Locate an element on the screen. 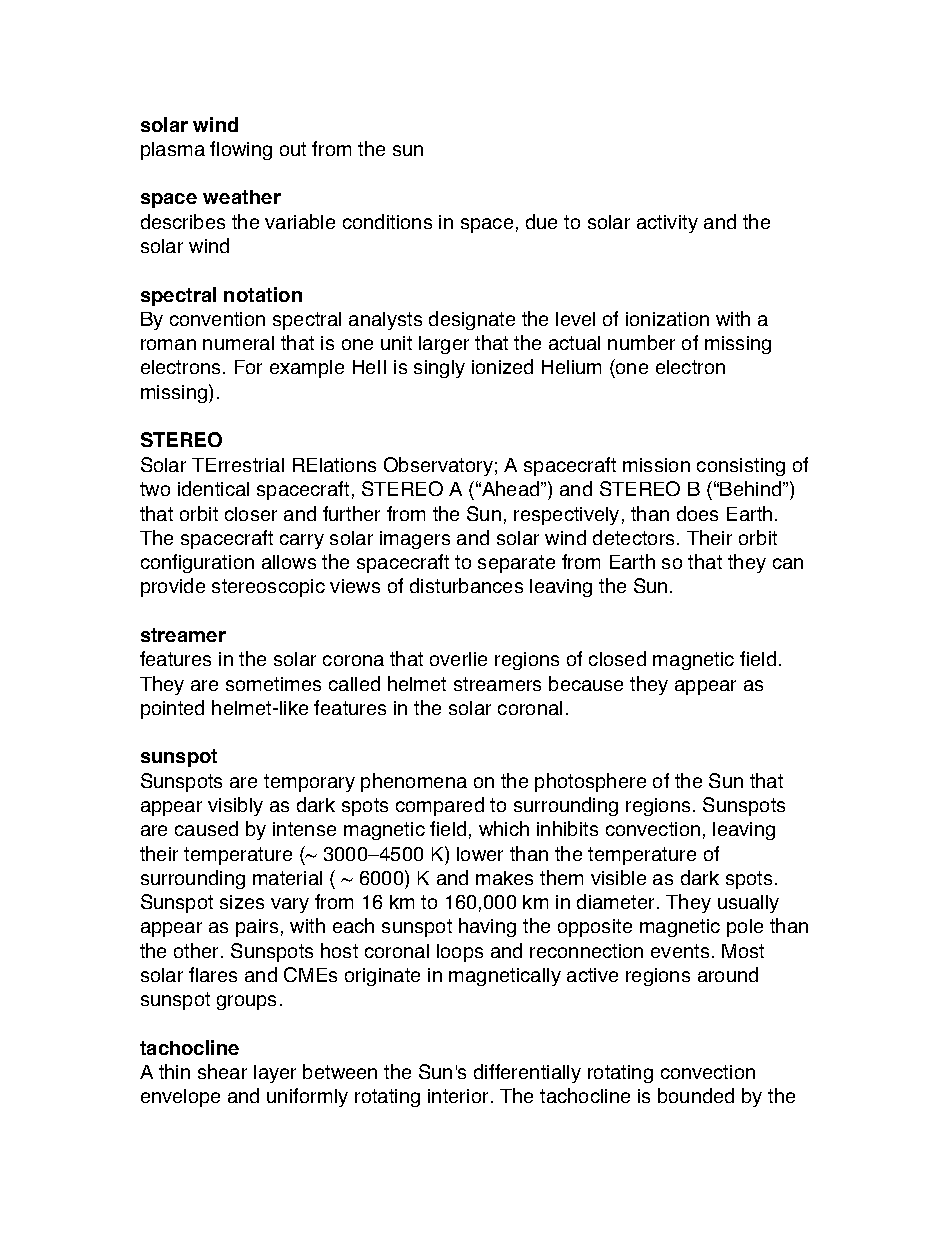  activity is located at coordinates (667, 224).
